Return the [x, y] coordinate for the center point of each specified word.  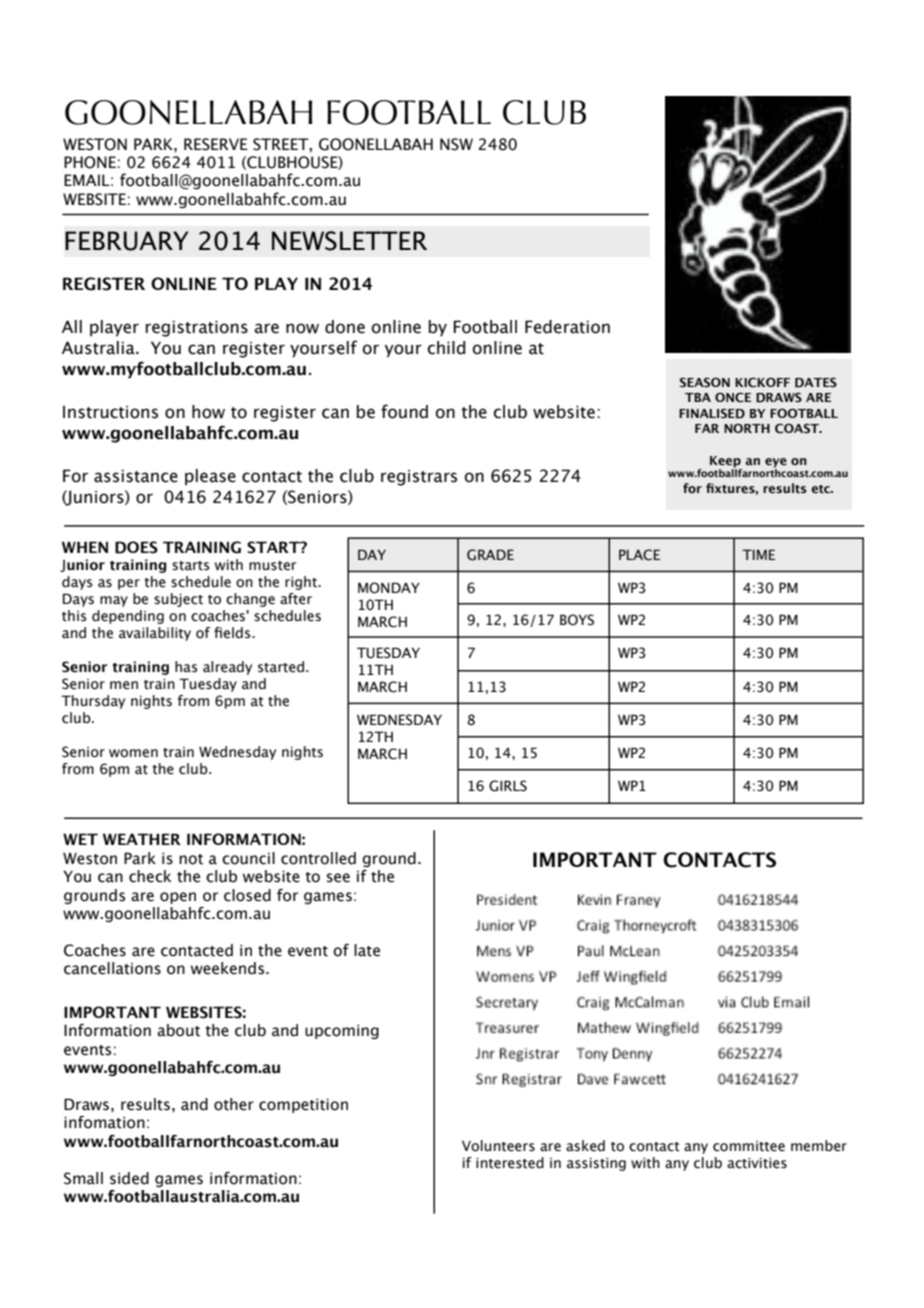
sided [129, 1178]
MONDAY [389, 588]
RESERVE [216, 144]
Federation [567, 327]
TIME [758, 554]
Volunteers [498, 1146]
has [186, 667]
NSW [456, 144]
